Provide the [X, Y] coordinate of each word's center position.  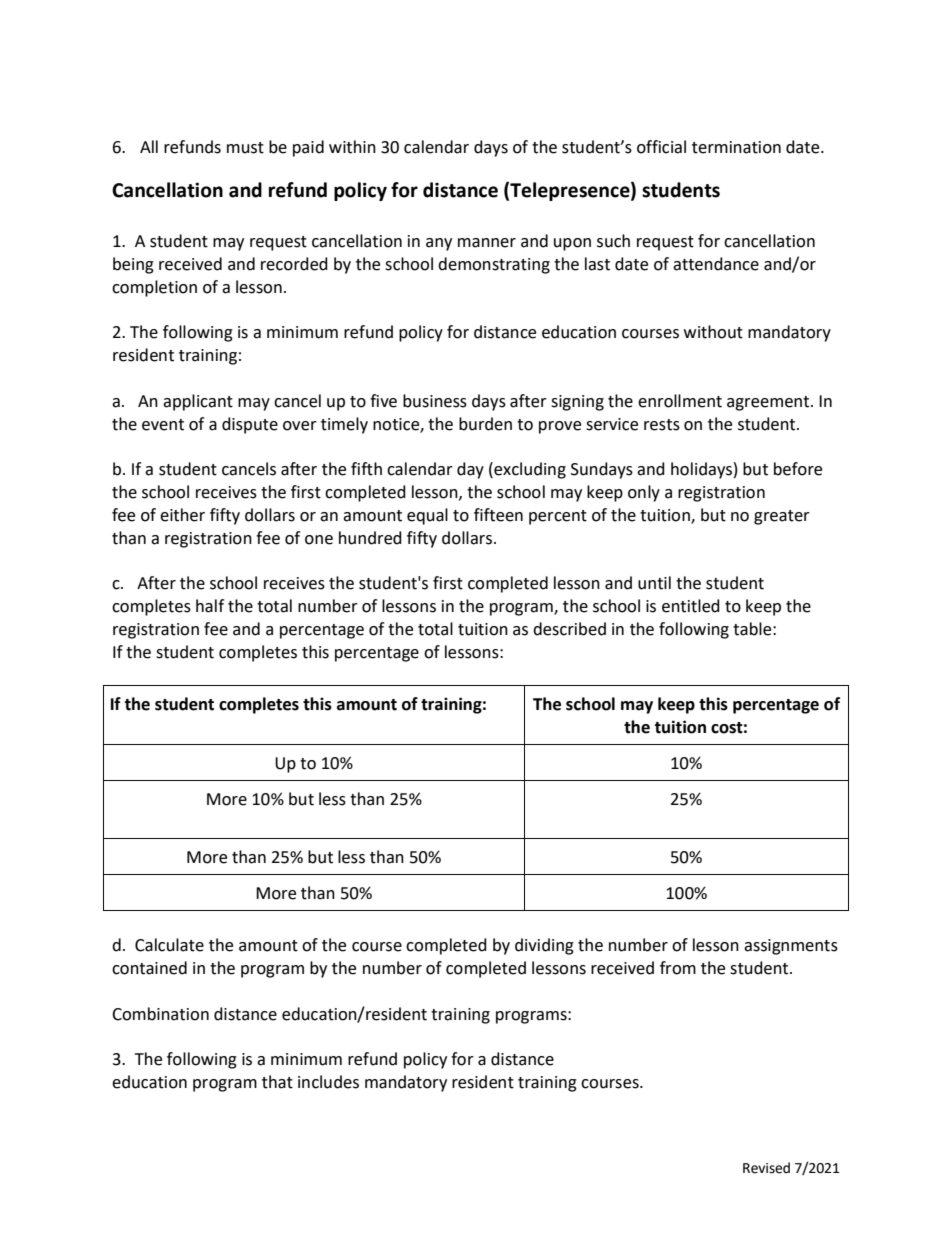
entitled [691, 606]
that [277, 1082]
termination [736, 147]
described [569, 629]
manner [487, 243]
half [210, 606]
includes [328, 1082]
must [245, 148]
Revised [766, 1168]
